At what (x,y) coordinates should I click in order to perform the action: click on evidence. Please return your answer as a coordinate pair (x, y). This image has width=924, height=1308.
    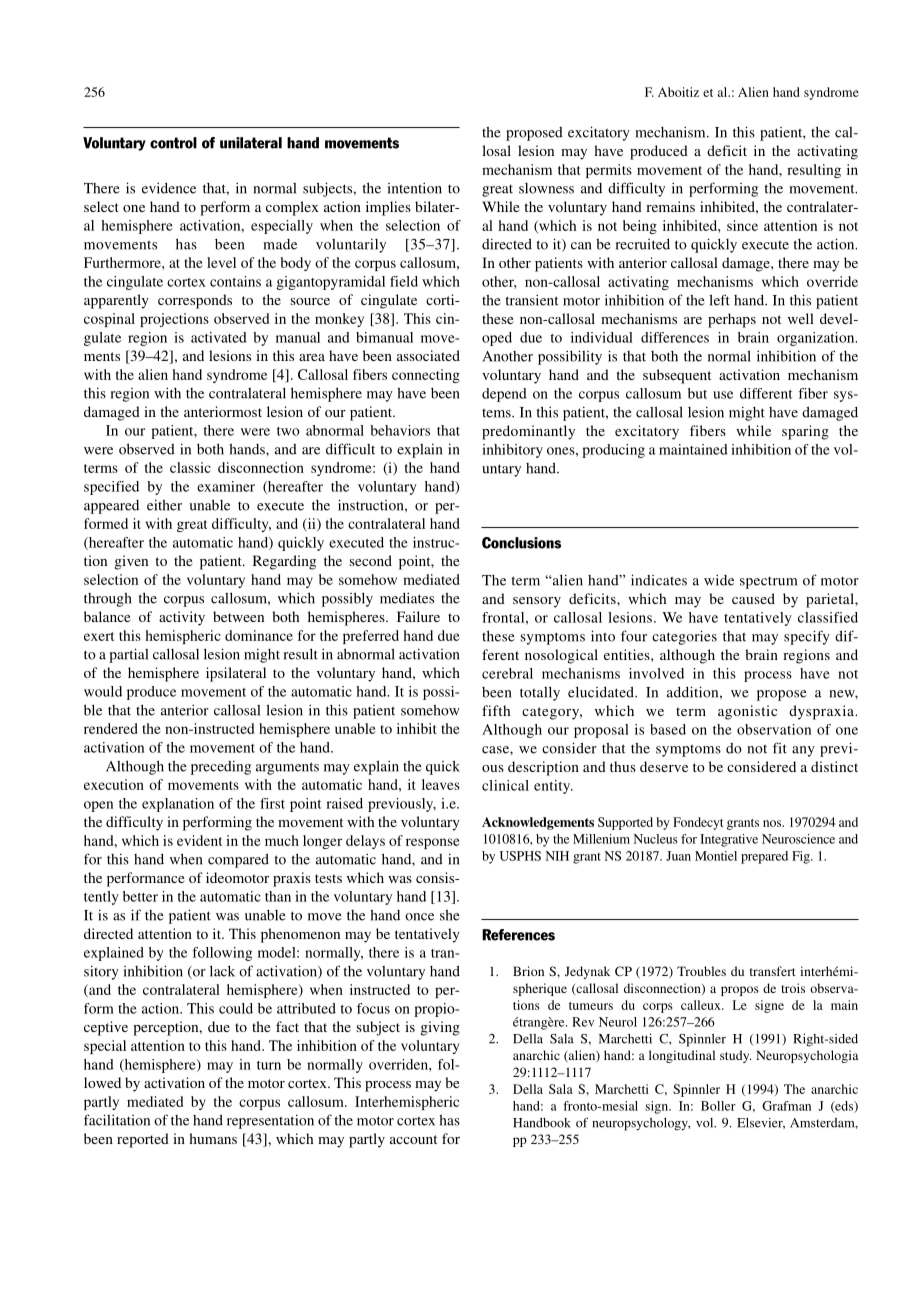
    Looking at the image, I should click on (169, 188).
